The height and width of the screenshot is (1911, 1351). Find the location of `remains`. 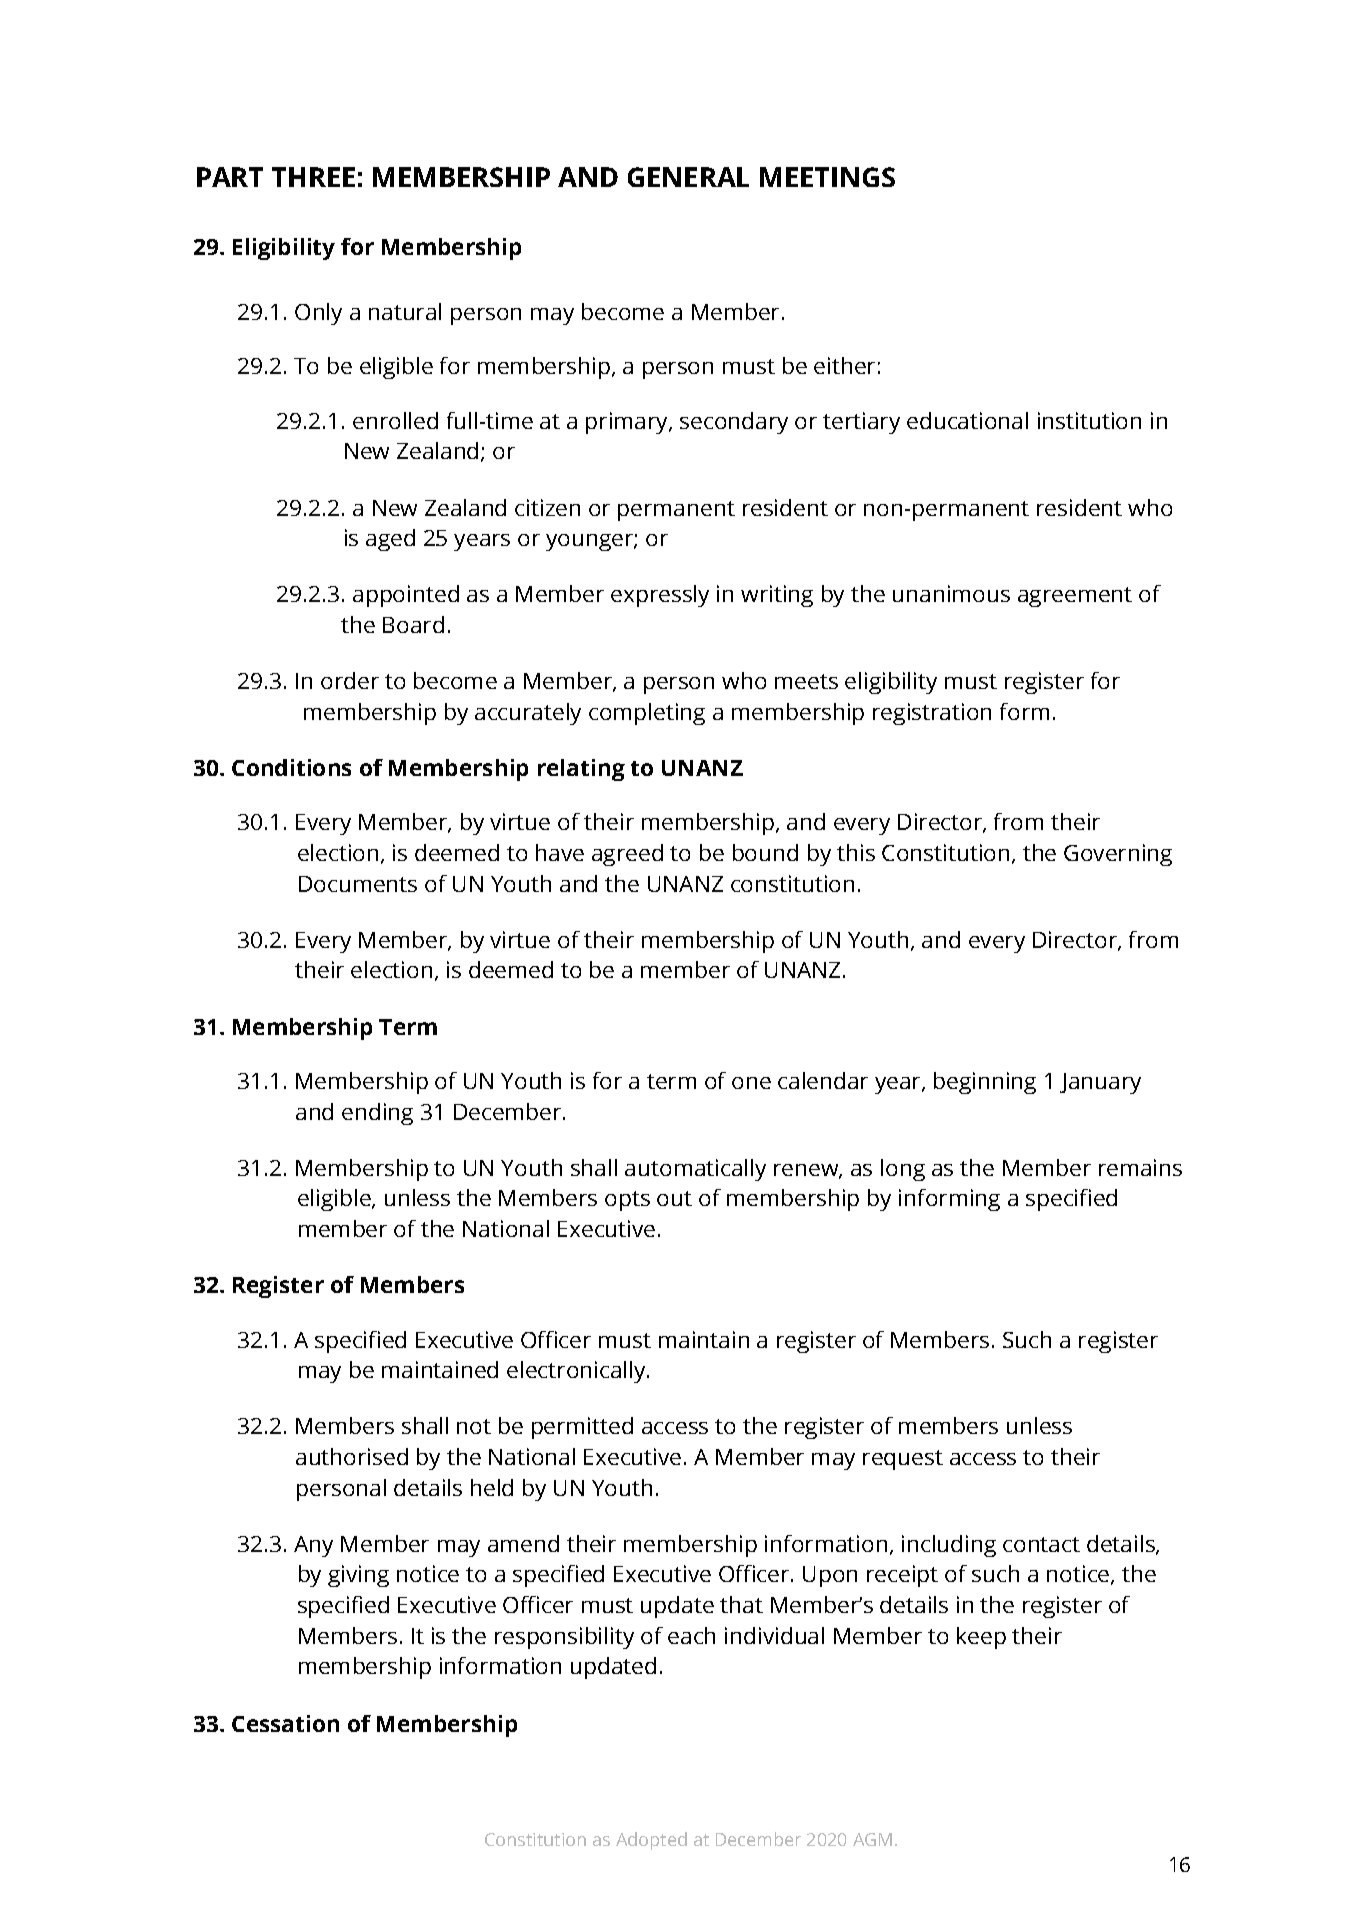

remains is located at coordinates (1140, 1167).
